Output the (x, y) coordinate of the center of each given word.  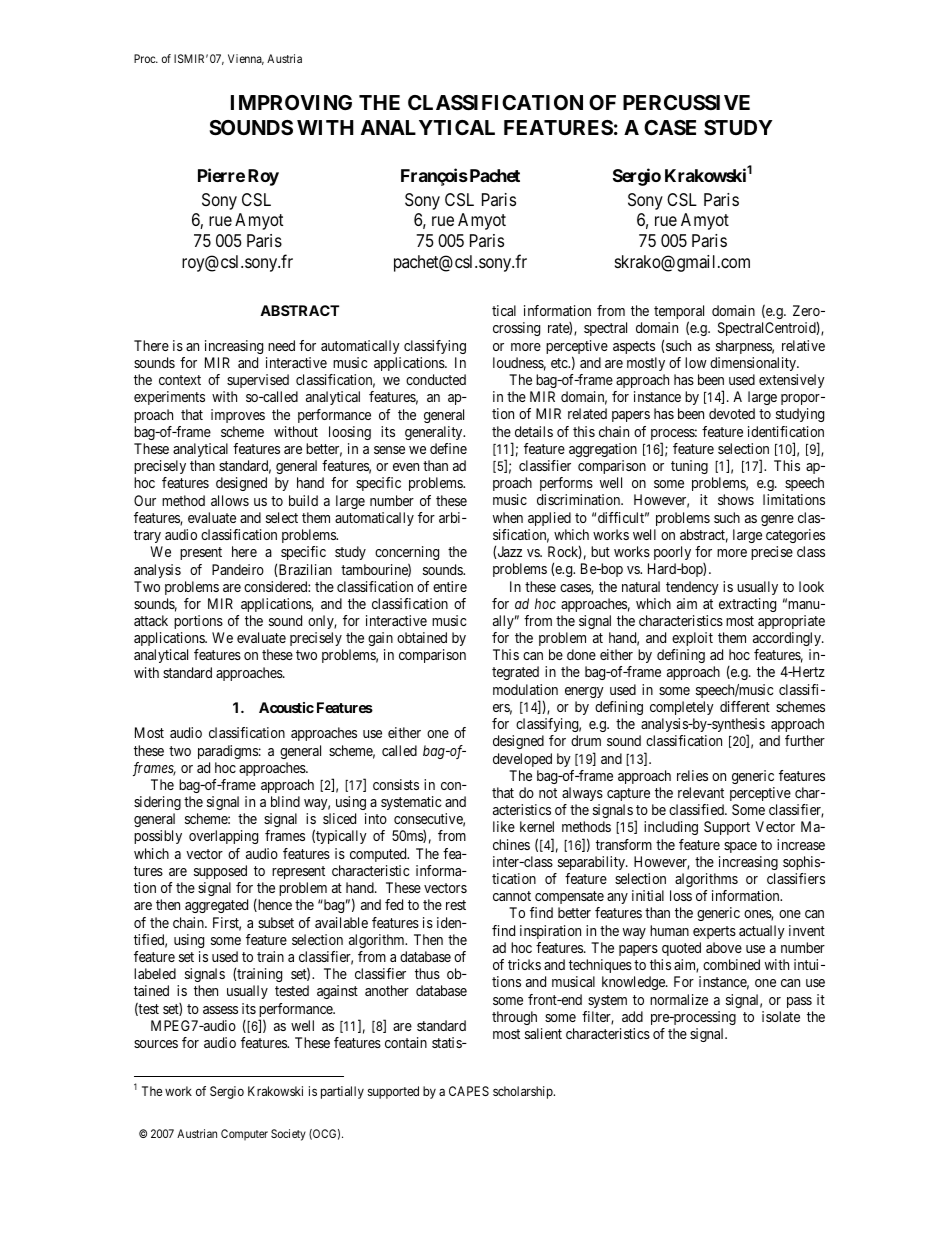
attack (151, 620)
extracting (747, 605)
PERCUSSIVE (686, 102)
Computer (244, 1134)
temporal (679, 313)
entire (450, 586)
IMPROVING (291, 102)
